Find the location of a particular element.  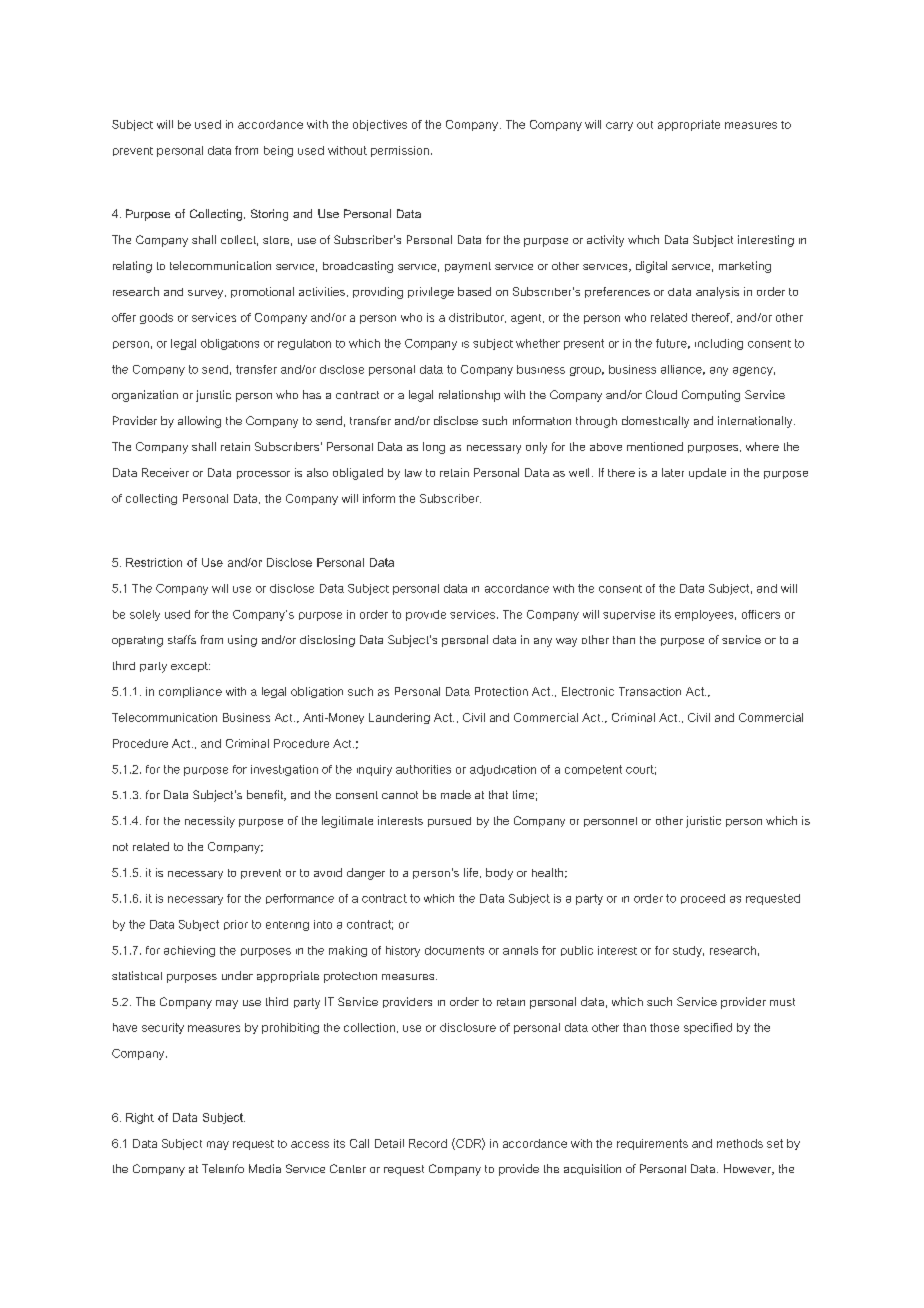

being is located at coordinates (278, 151).
